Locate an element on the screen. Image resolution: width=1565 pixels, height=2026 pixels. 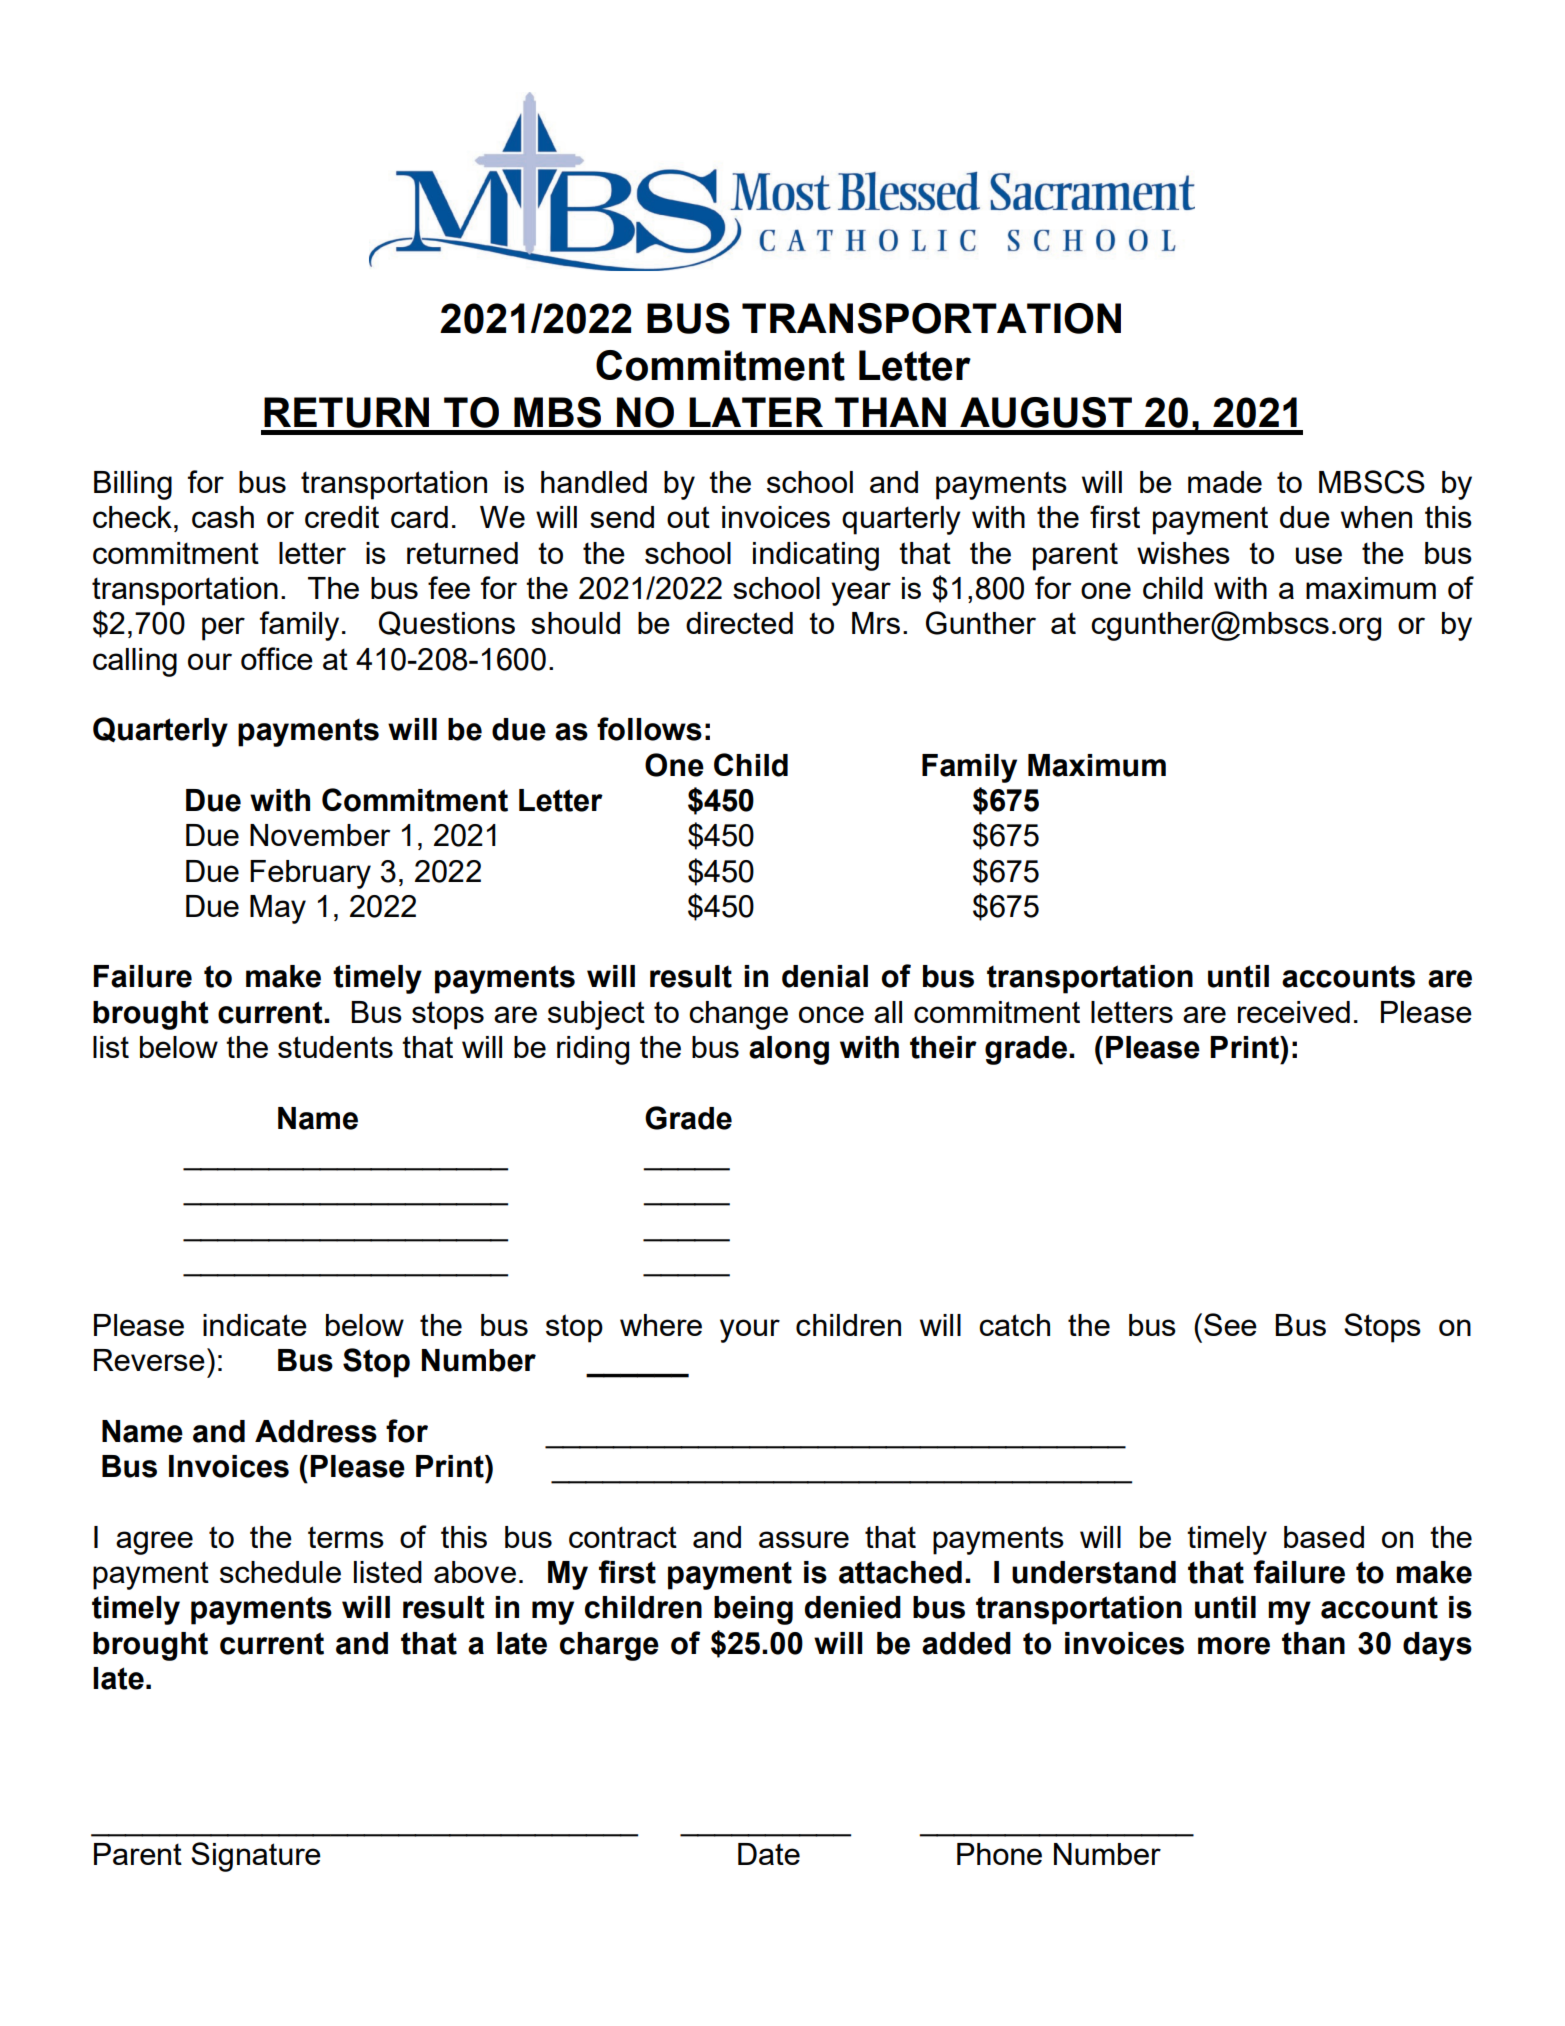
Date is located at coordinates (769, 1854).
